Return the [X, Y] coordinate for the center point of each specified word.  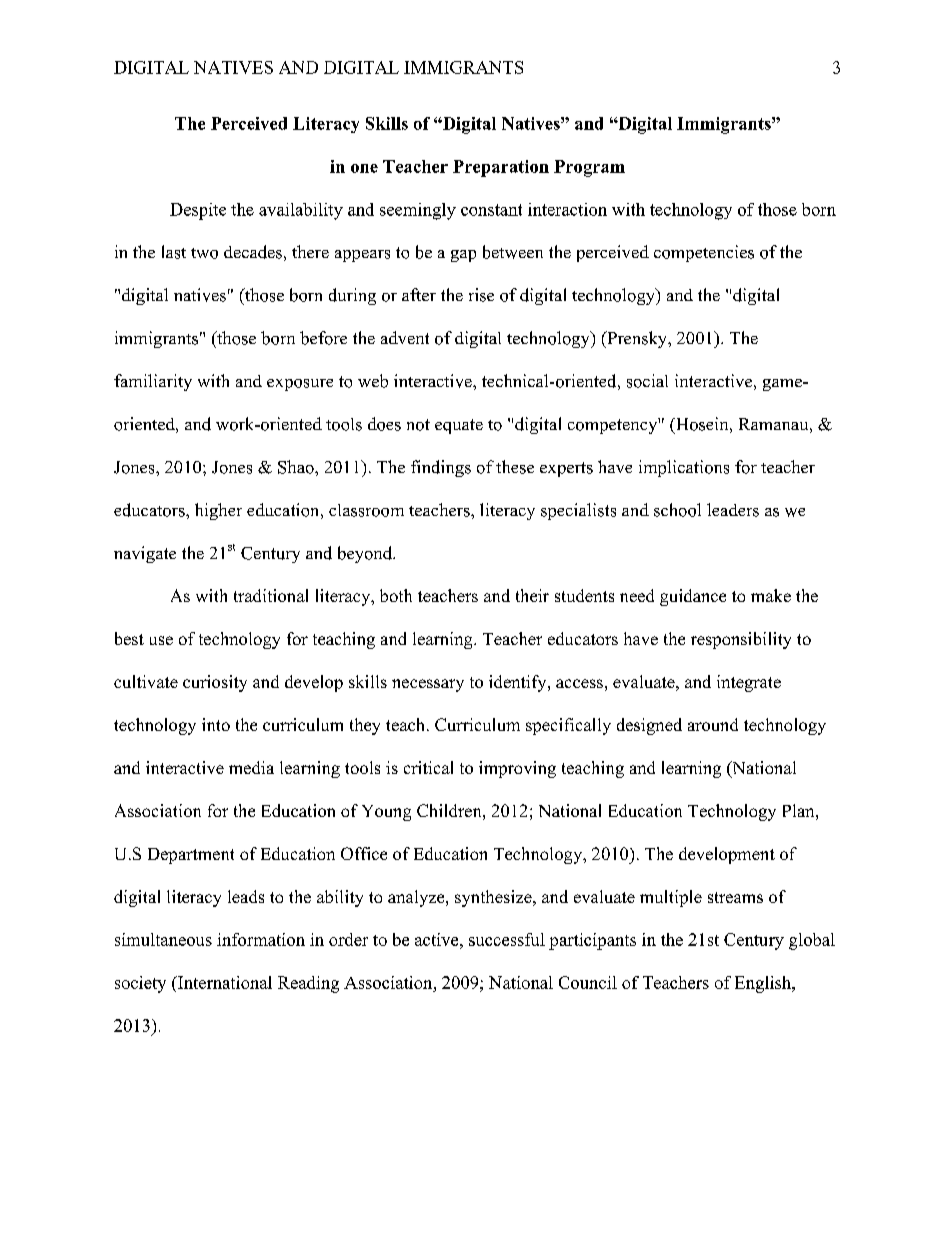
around [713, 724]
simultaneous [163, 939]
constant [491, 210]
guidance [693, 597]
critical [428, 767]
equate [459, 426]
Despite [198, 211]
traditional [271, 595]
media [251, 767]
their [532, 595]
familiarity [153, 382]
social [647, 381]
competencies [704, 253]
